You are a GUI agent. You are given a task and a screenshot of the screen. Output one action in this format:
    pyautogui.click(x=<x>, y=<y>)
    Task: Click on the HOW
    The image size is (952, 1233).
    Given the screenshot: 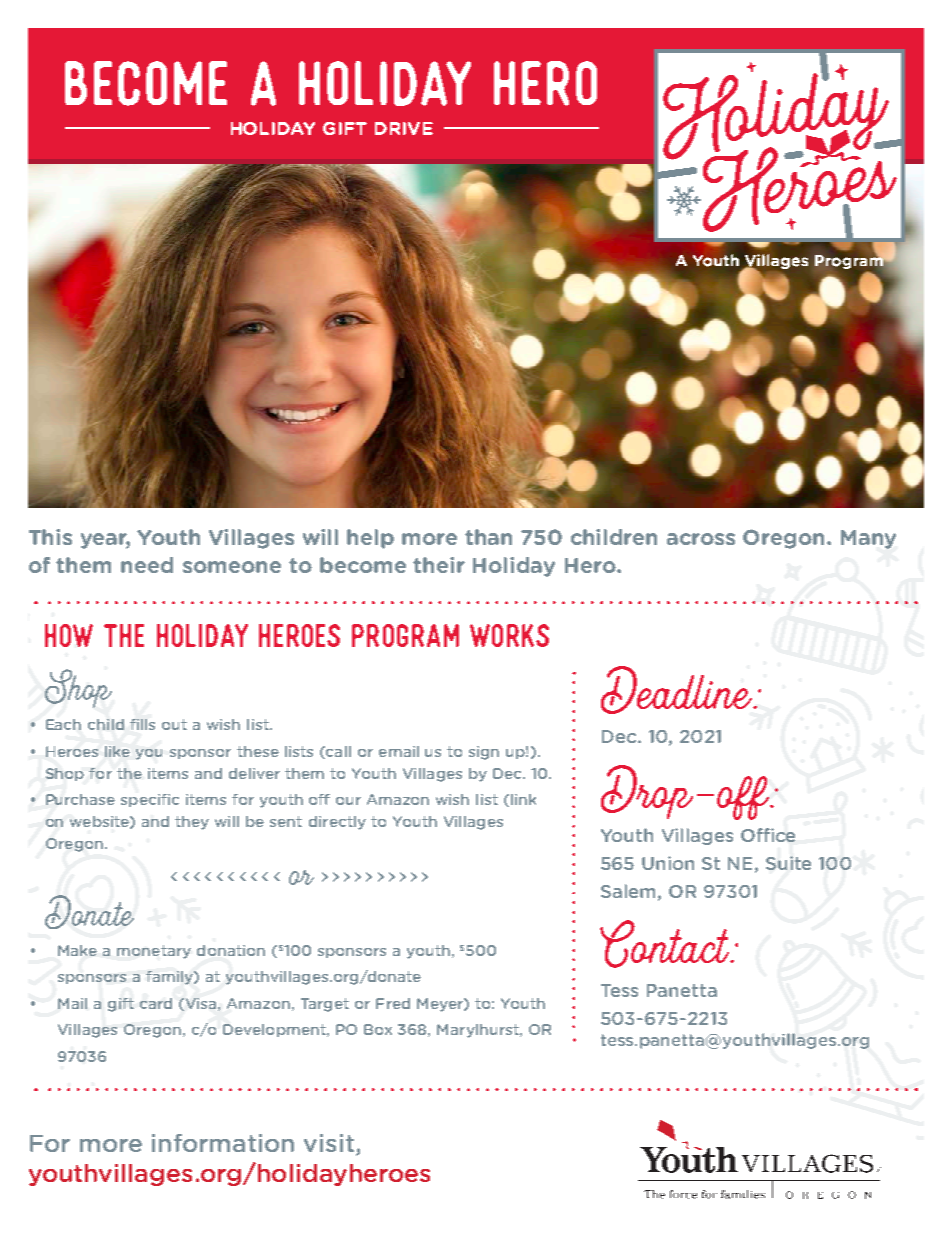 What is the action you would take?
    pyautogui.click(x=69, y=635)
